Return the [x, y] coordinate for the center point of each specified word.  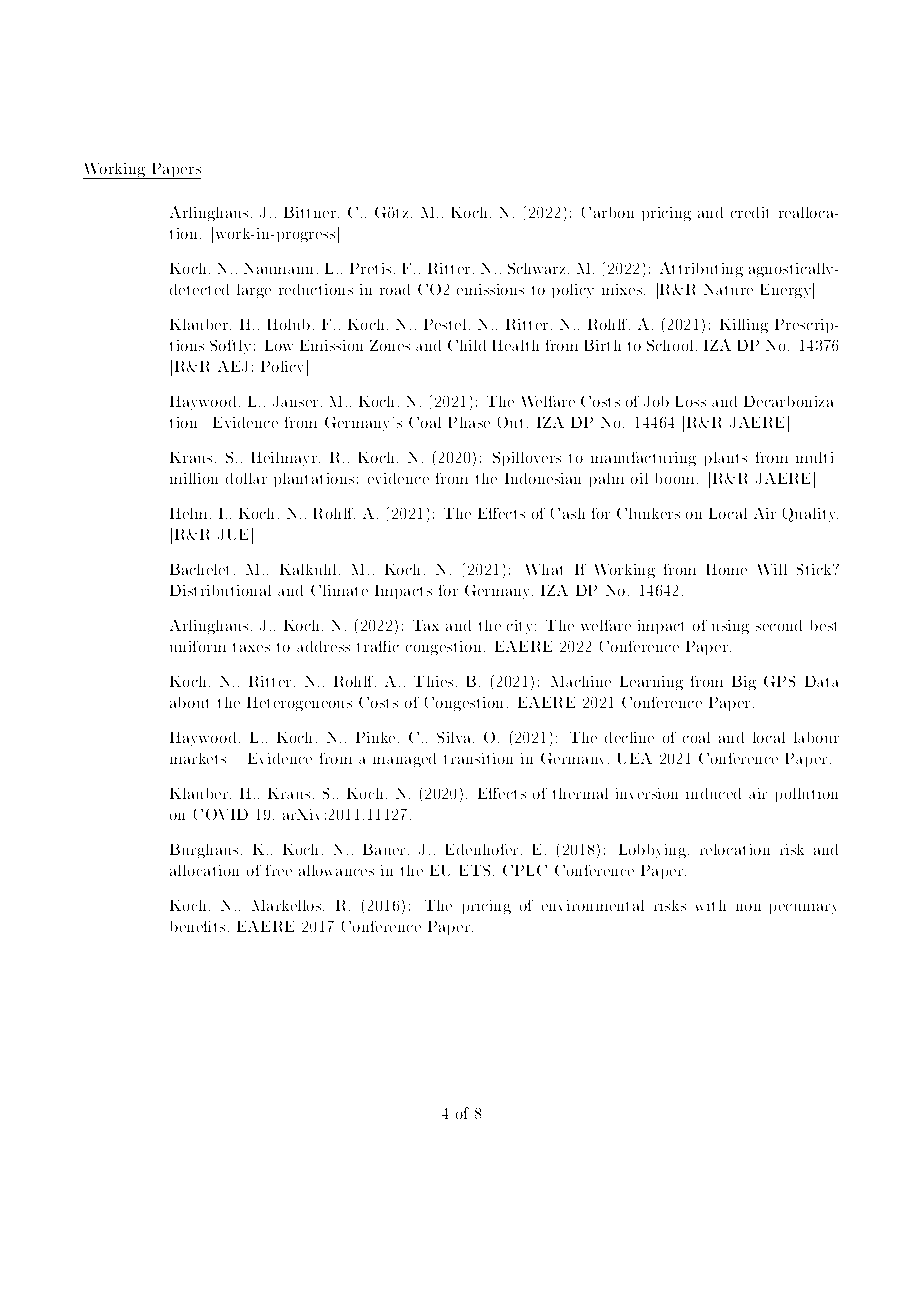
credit [749, 212]
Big [744, 683]
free [279, 870]
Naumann [278, 268]
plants [726, 459]
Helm [188, 513]
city [521, 627]
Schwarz [536, 268]
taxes [251, 647]
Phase [469, 422]
